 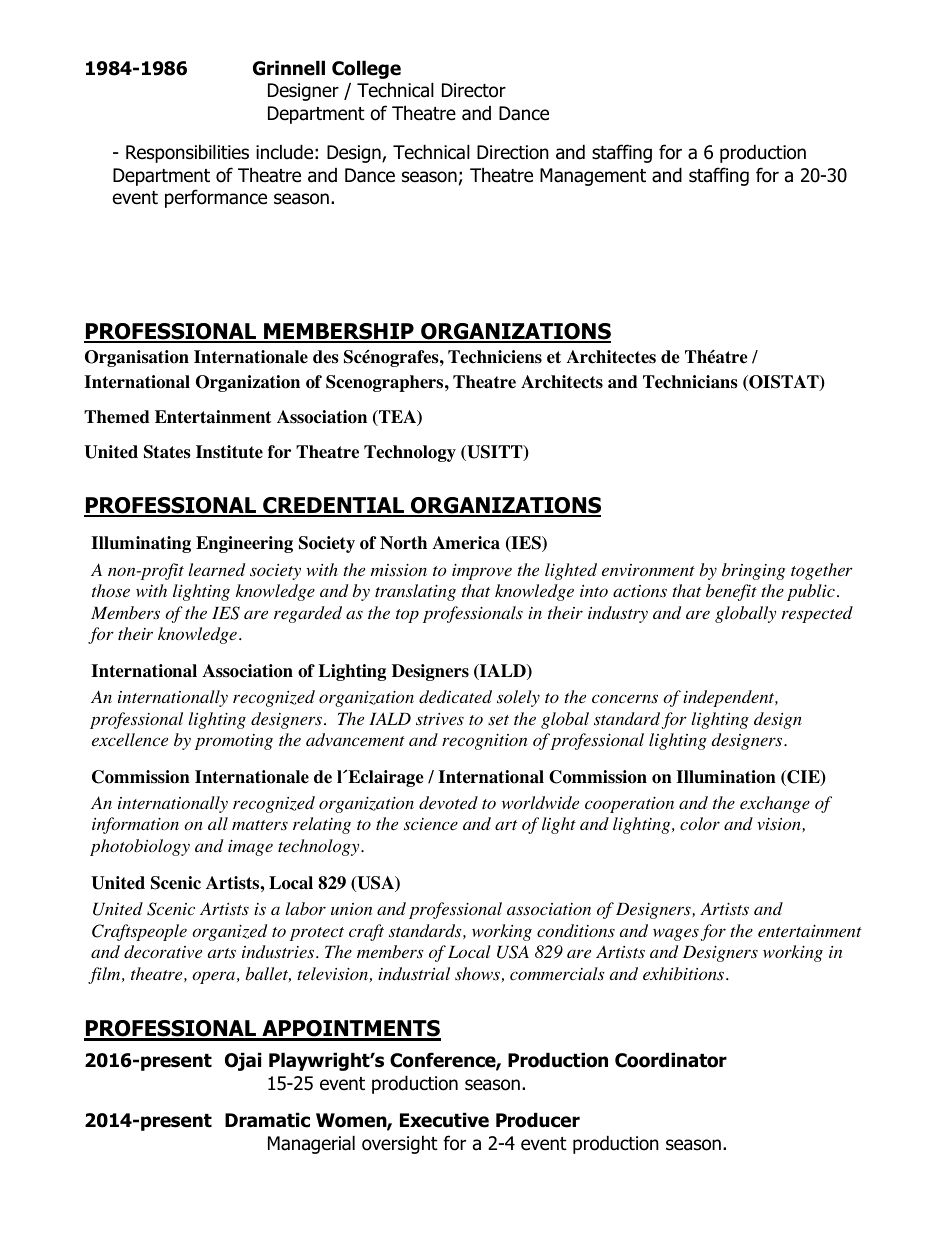 What do you see at coordinates (137, 358) in the screenshot?
I see `Organisation` at bounding box center [137, 358].
